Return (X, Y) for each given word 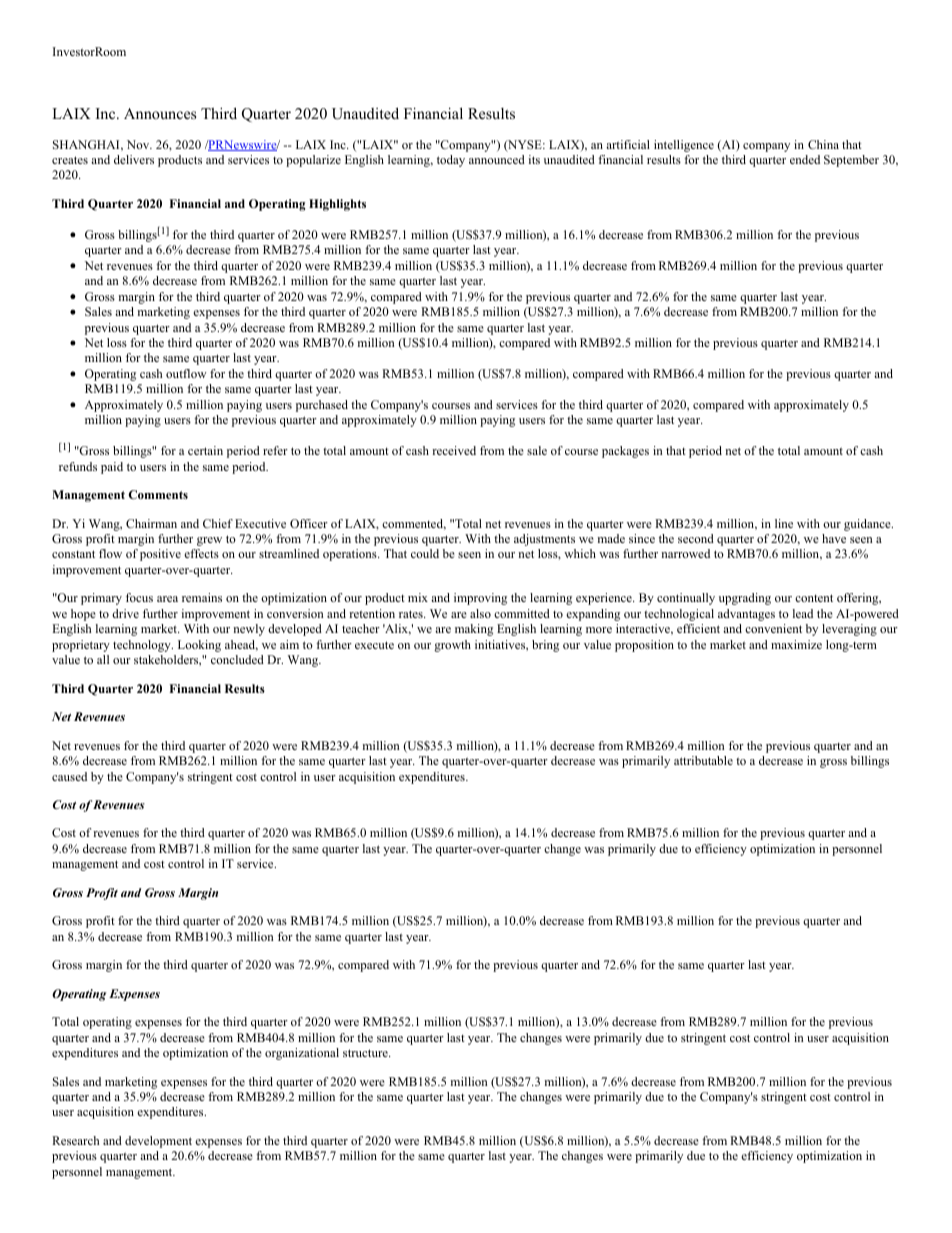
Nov (139, 144)
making (474, 630)
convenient (773, 628)
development (158, 1142)
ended (805, 159)
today (451, 161)
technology (143, 646)
